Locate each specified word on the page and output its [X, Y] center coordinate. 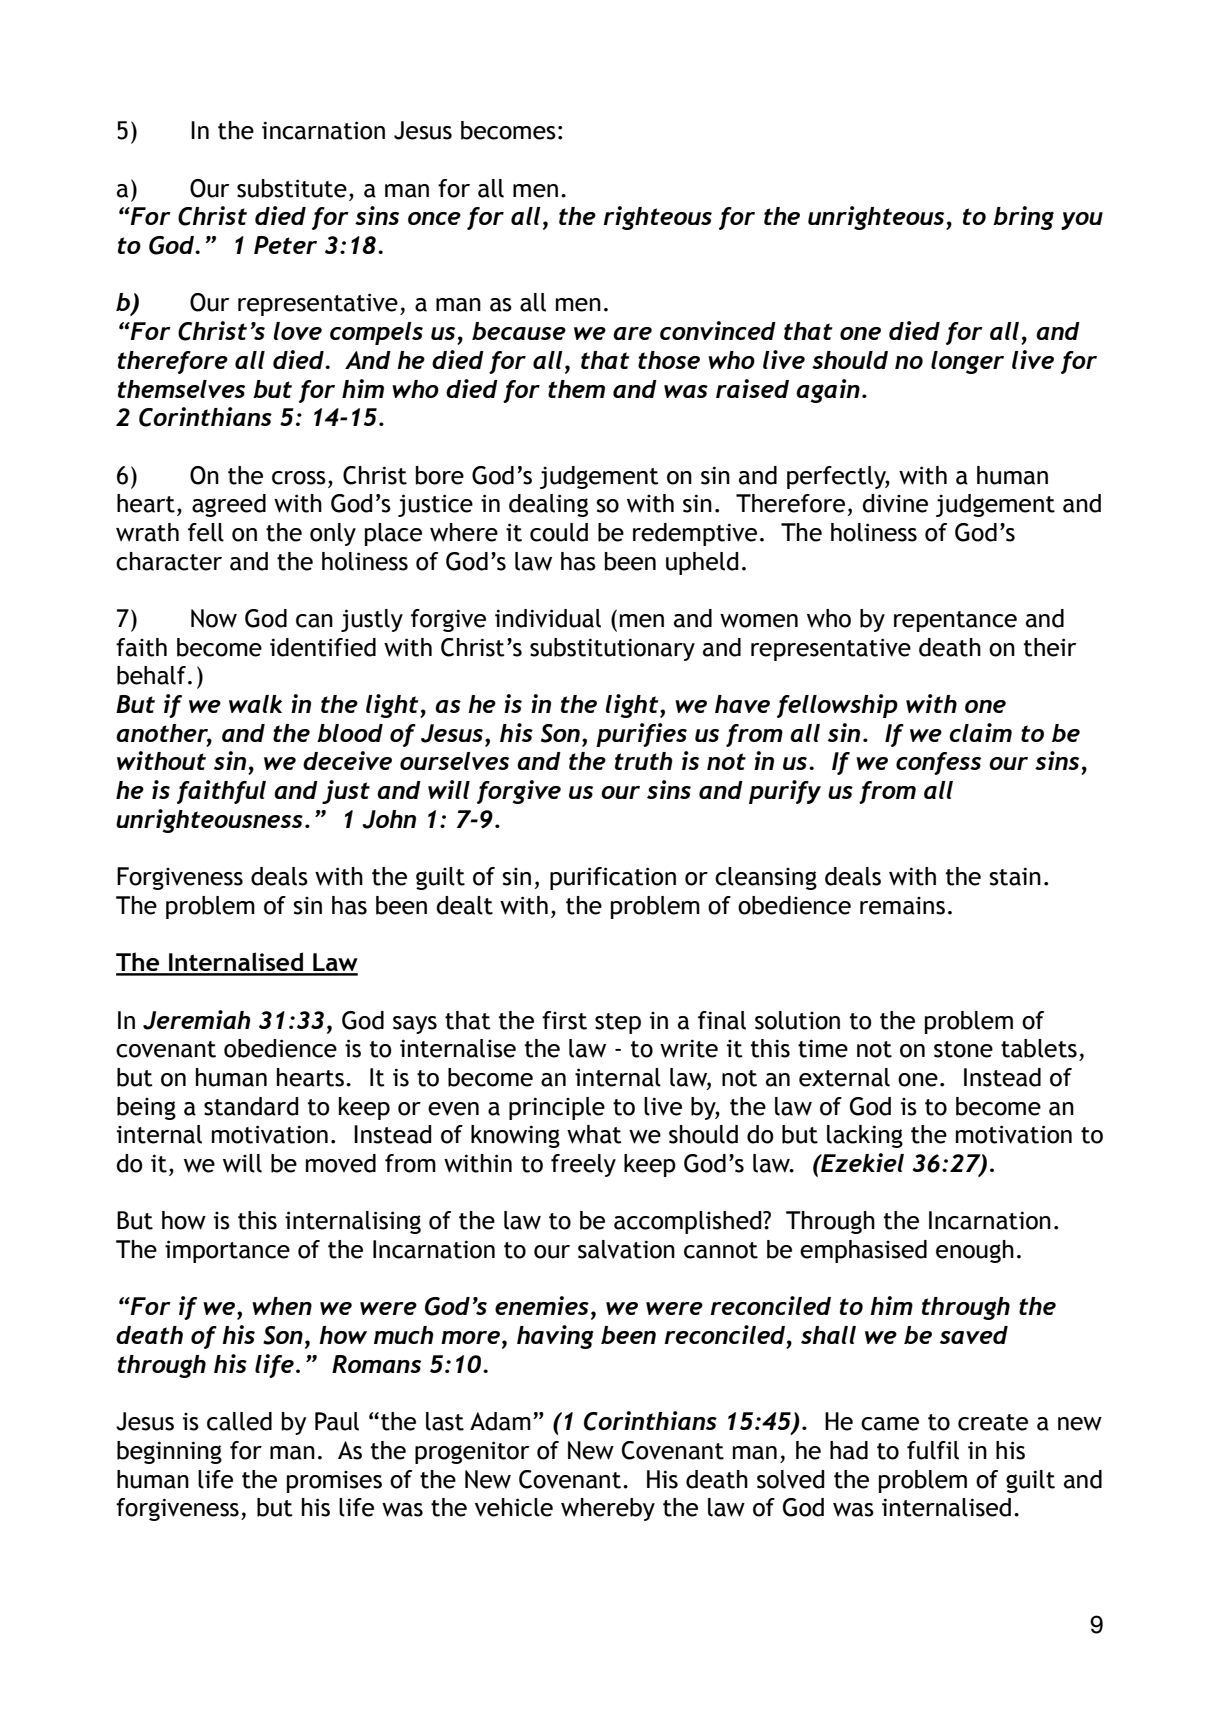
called [239, 1421]
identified [323, 647]
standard [251, 1106]
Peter [285, 245]
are [632, 333]
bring [1023, 218]
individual [548, 618]
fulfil [933, 1450]
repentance [955, 621]
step [618, 1023]
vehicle [514, 1507]
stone [963, 1049]
